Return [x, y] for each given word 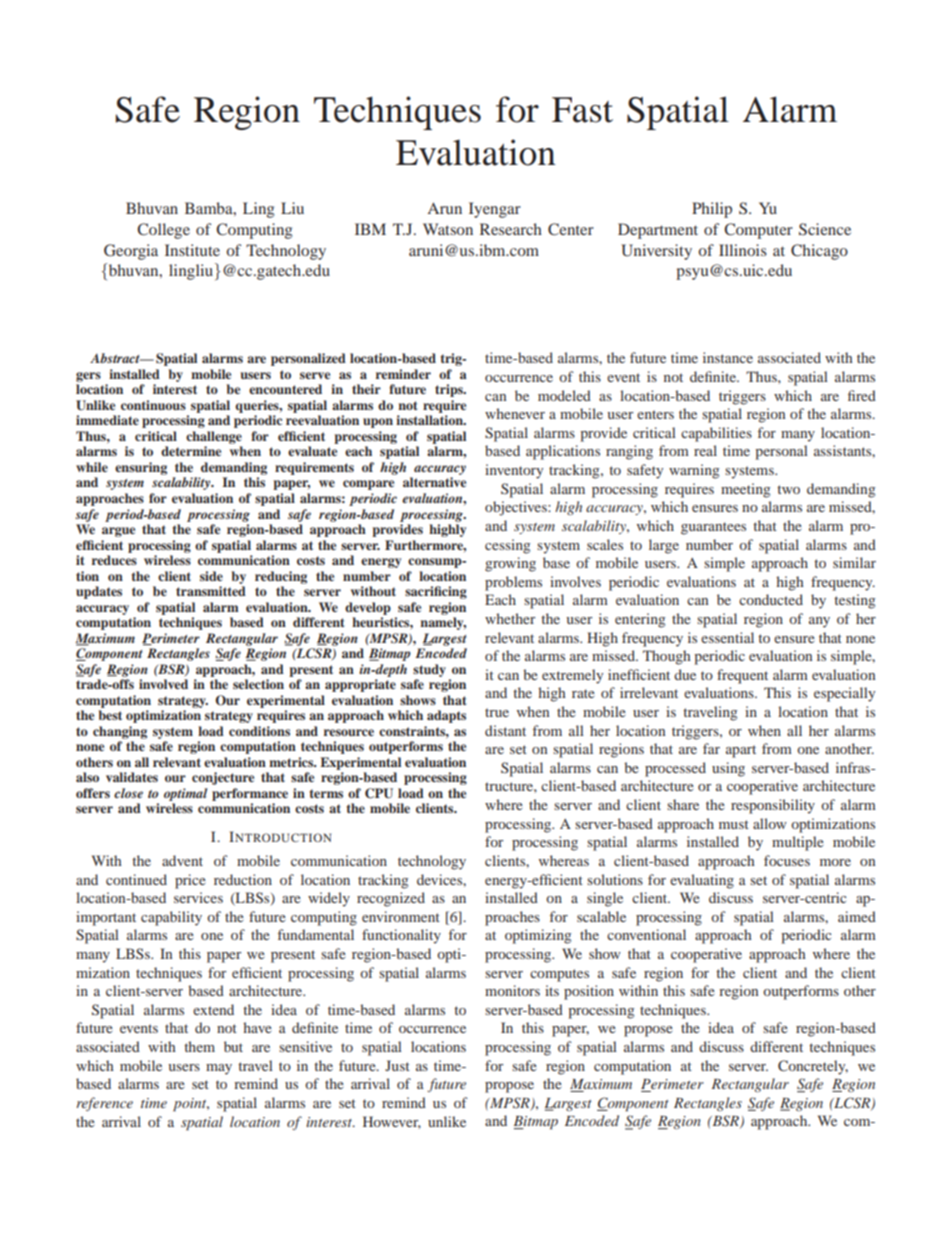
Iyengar [495, 210]
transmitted [211, 591]
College [163, 231]
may [219, 1069]
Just [397, 1065]
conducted [771, 599]
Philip [712, 210]
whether [510, 618]
